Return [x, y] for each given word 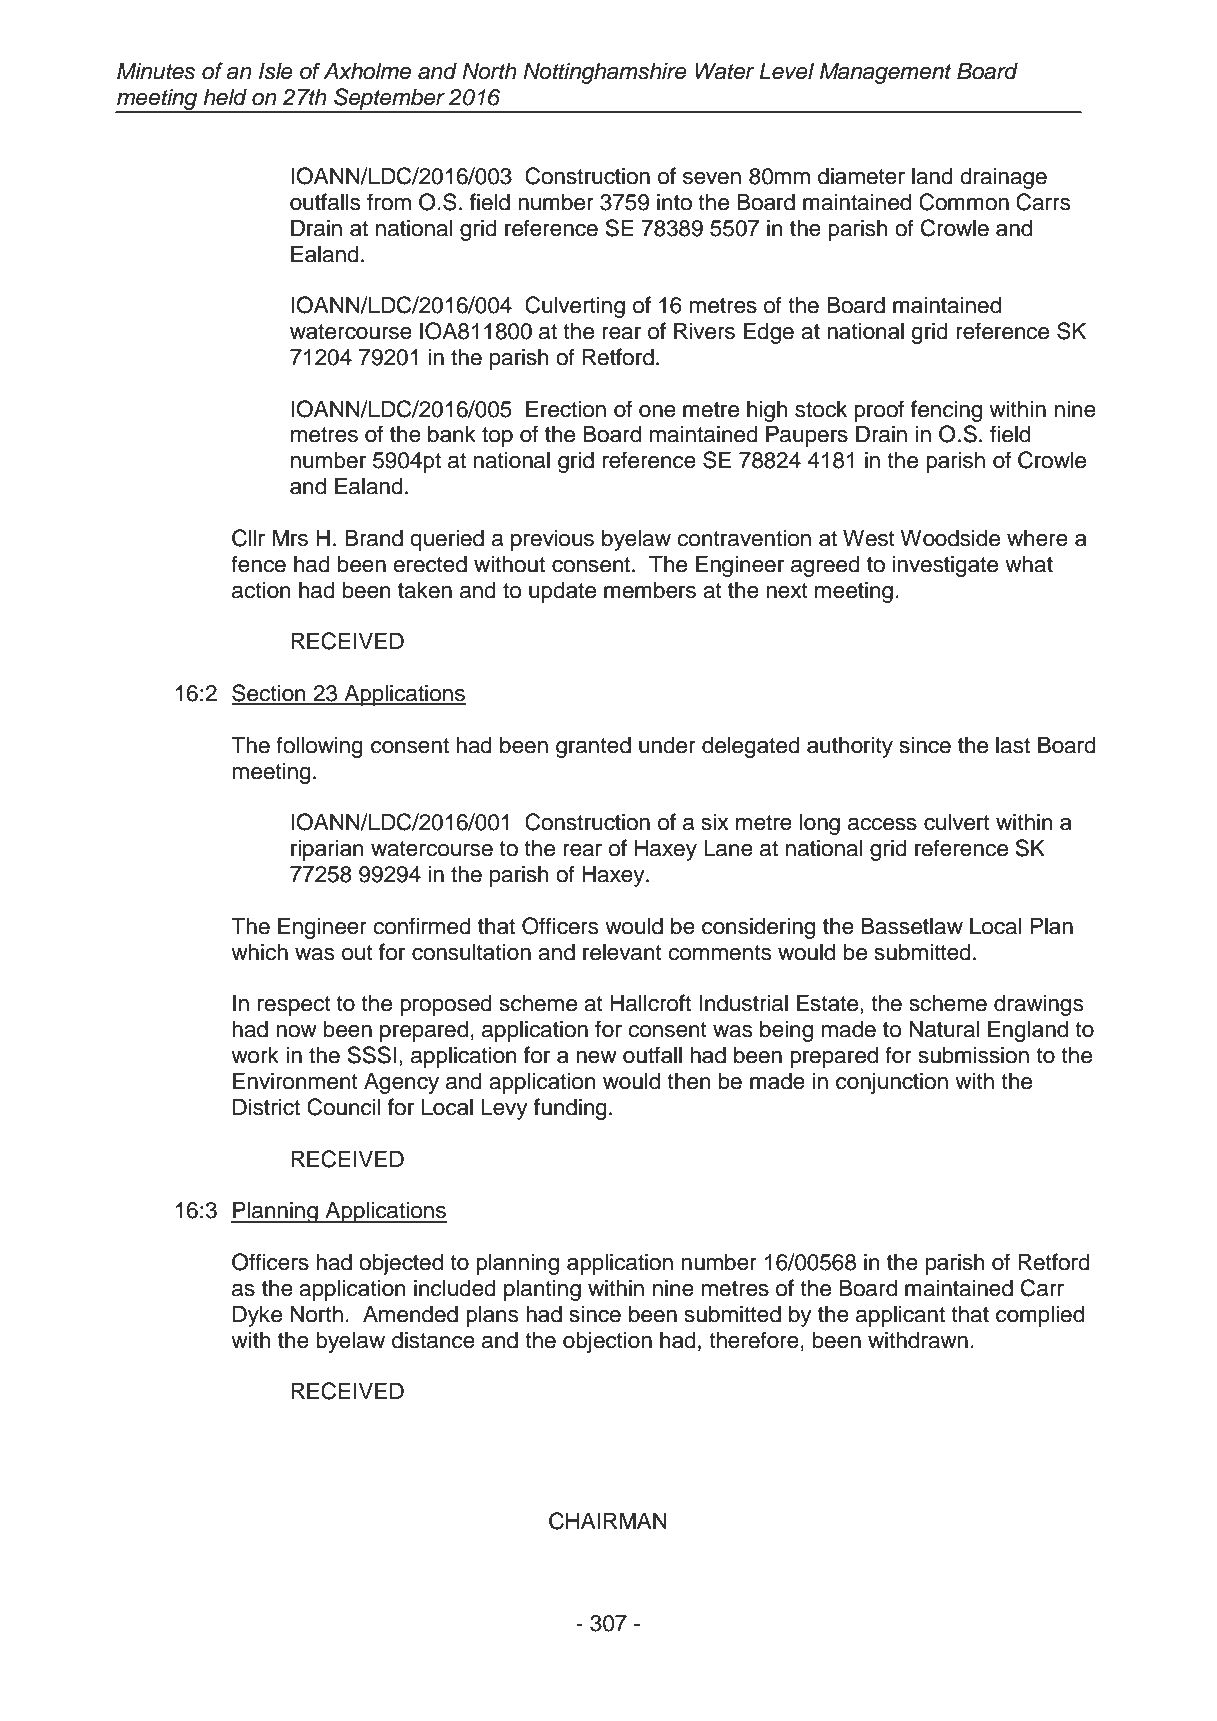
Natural [944, 1029]
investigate [945, 566]
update [562, 592]
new [596, 1057]
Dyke [257, 1316]
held [225, 97]
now [296, 1031]
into [674, 202]
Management [886, 73]
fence [258, 564]
